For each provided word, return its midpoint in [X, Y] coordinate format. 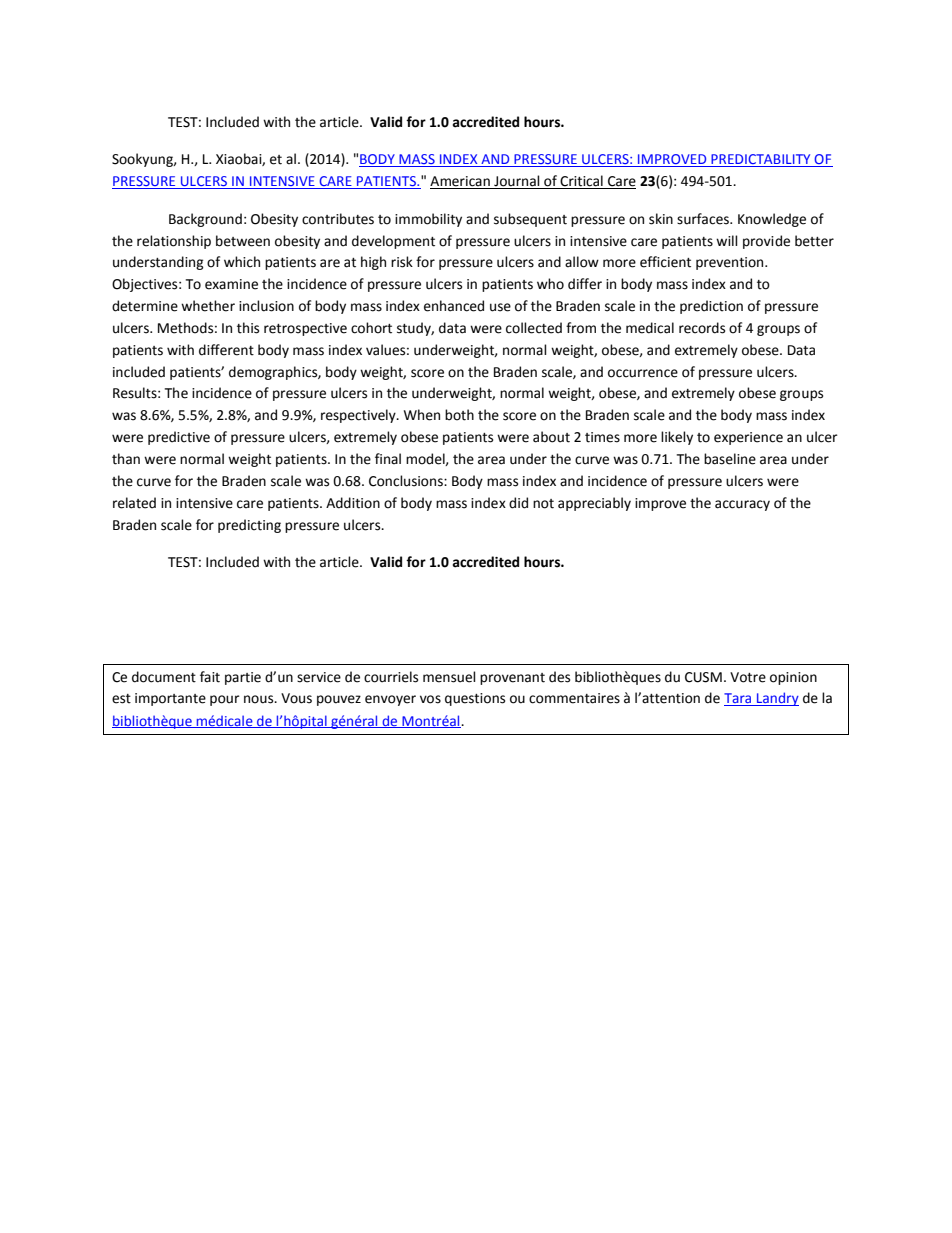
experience [748, 438]
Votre [748, 677]
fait [210, 677]
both [459, 415]
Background [205, 220]
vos [430, 699]
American [461, 182]
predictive [179, 438]
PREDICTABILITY [761, 160]
